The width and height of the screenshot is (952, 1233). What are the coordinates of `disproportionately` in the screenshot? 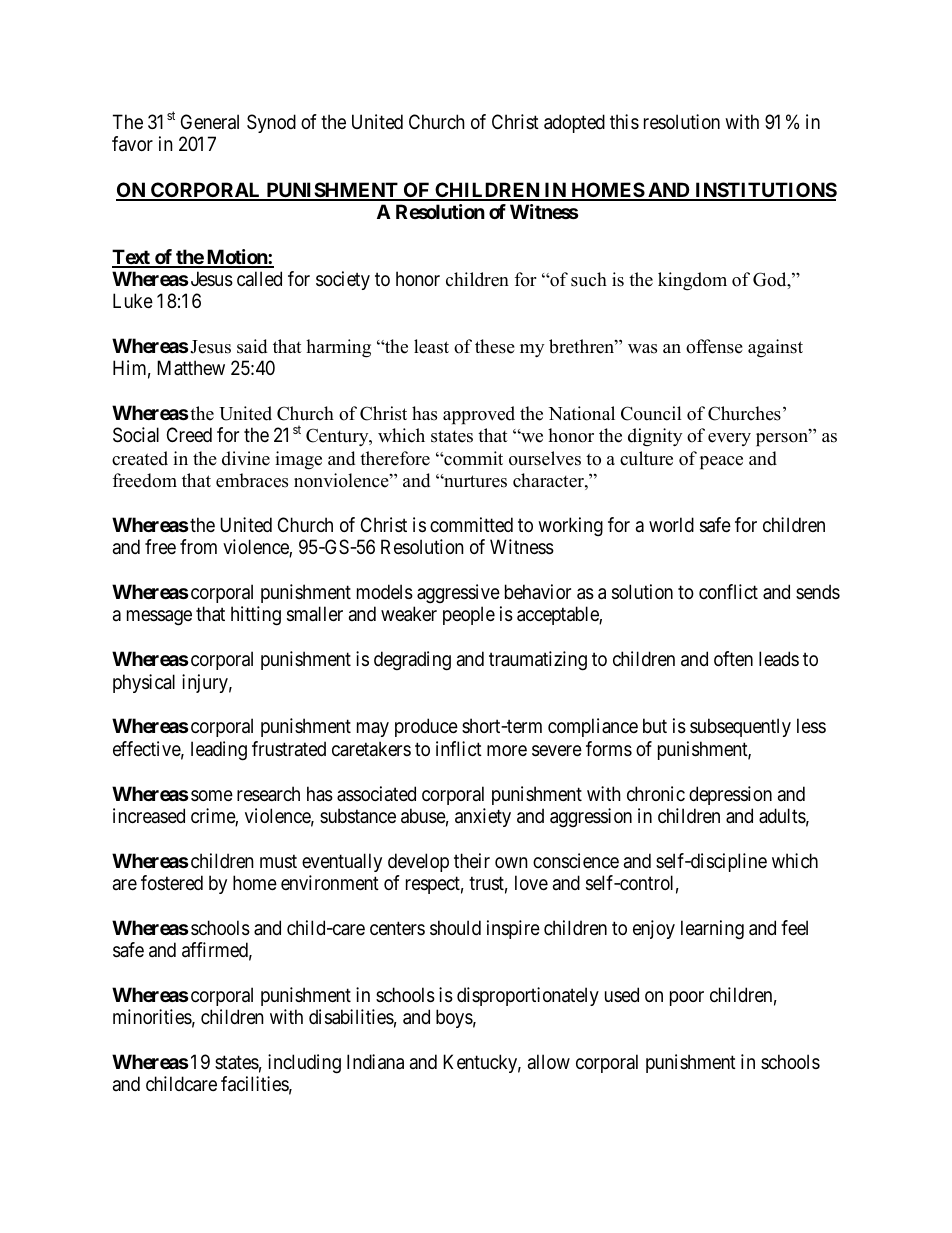 It's located at (528, 996).
